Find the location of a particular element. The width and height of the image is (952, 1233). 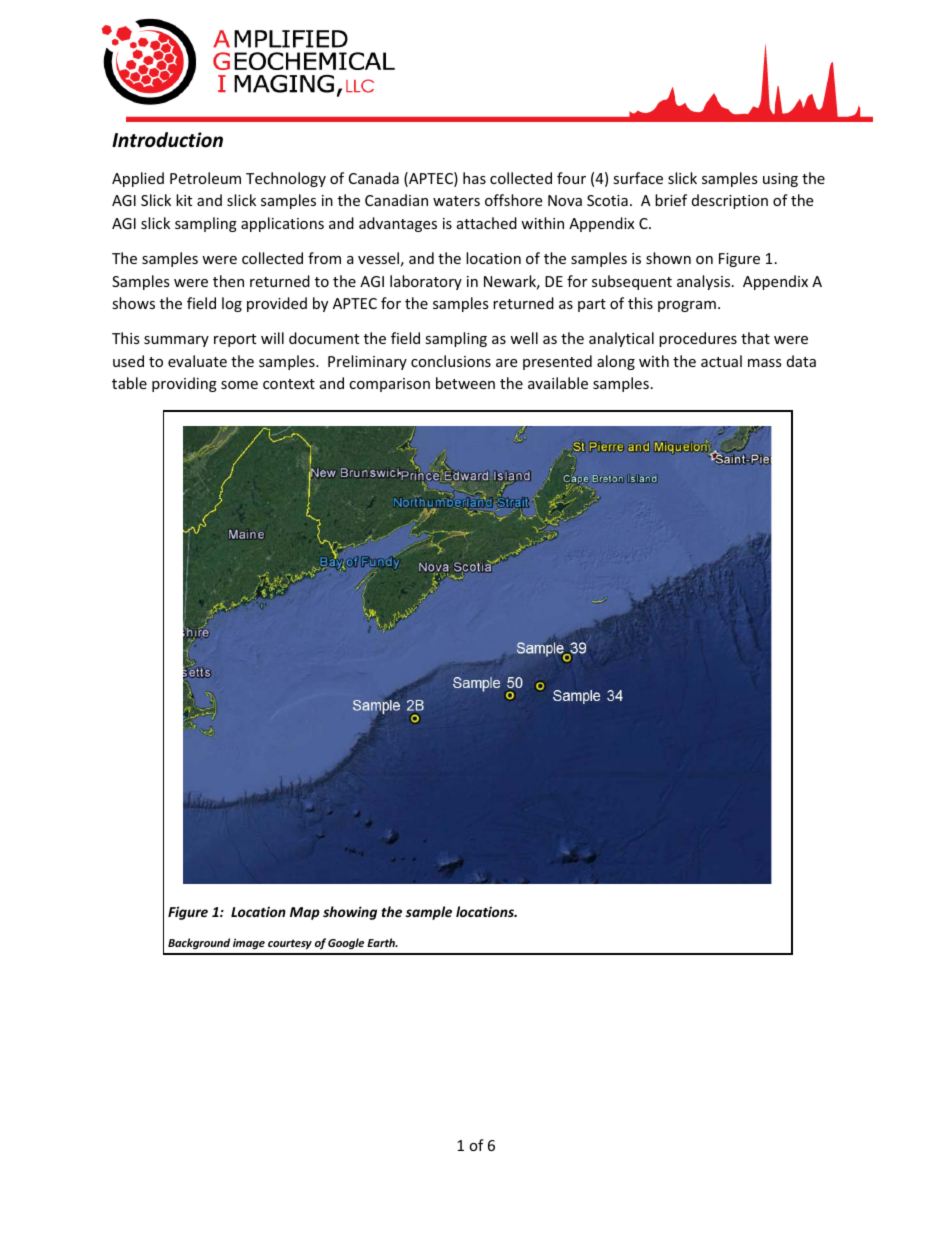

between is located at coordinates (465, 383).
